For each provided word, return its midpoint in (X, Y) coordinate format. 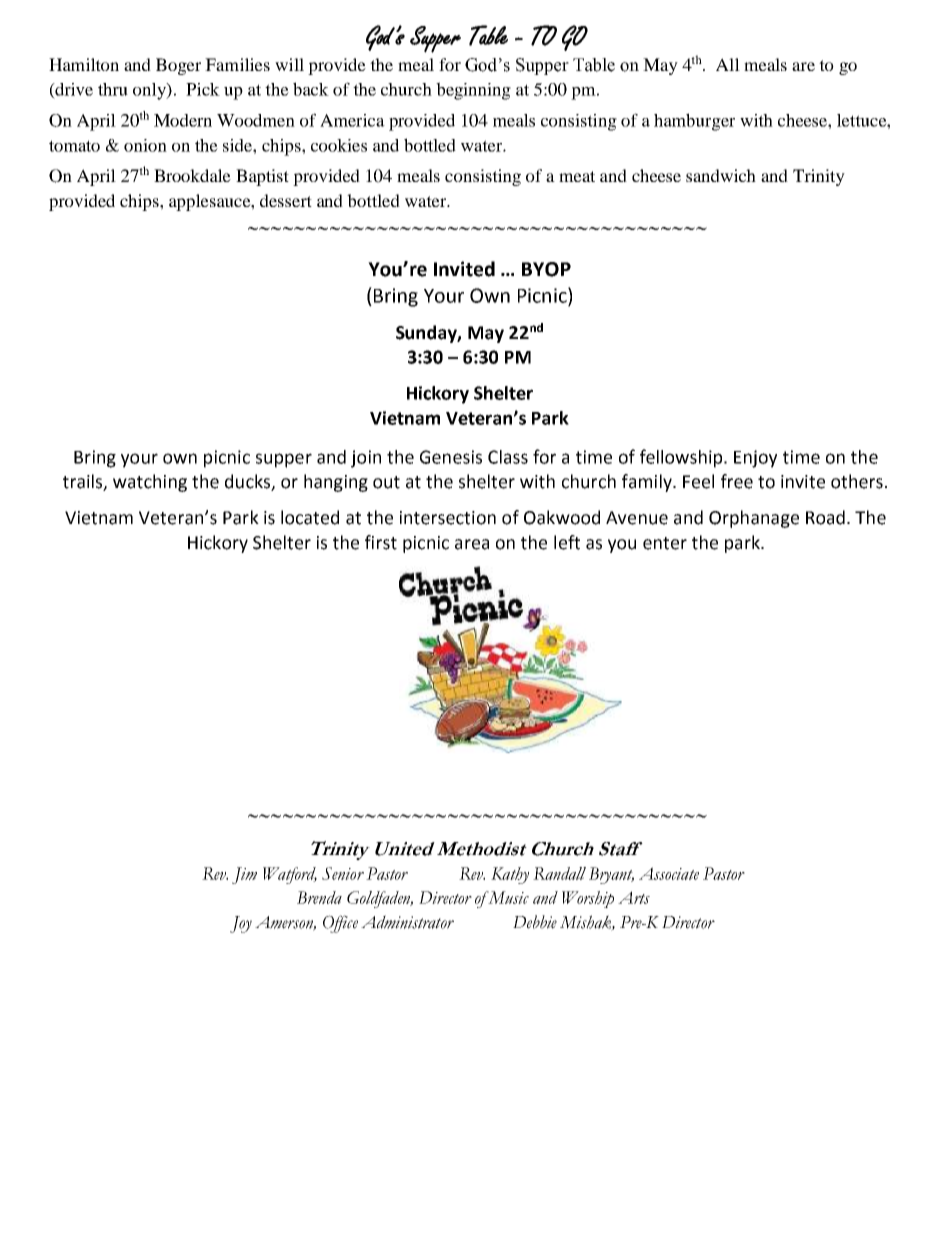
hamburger (694, 122)
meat (577, 176)
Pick (203, 89)
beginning (473, 91)
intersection (448, 518)
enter (665, 543)
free (737, 481)
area (472, 544)
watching (150, 483)
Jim (244, 875)
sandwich (721, 175)
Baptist (262, 177)
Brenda (319, 897)
